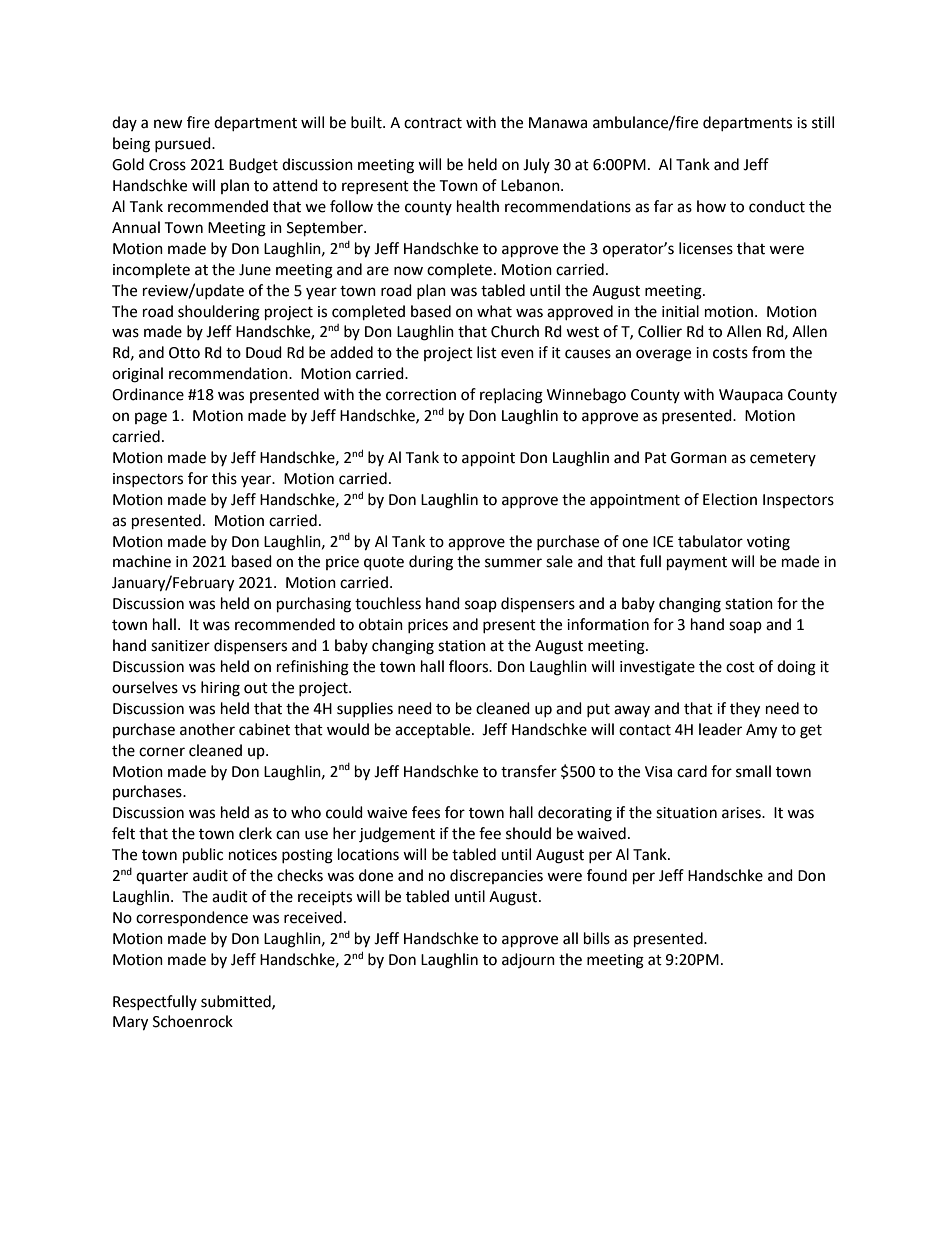 This image has width=952, height=1233. I want to click on contract, so click(433, 123).
